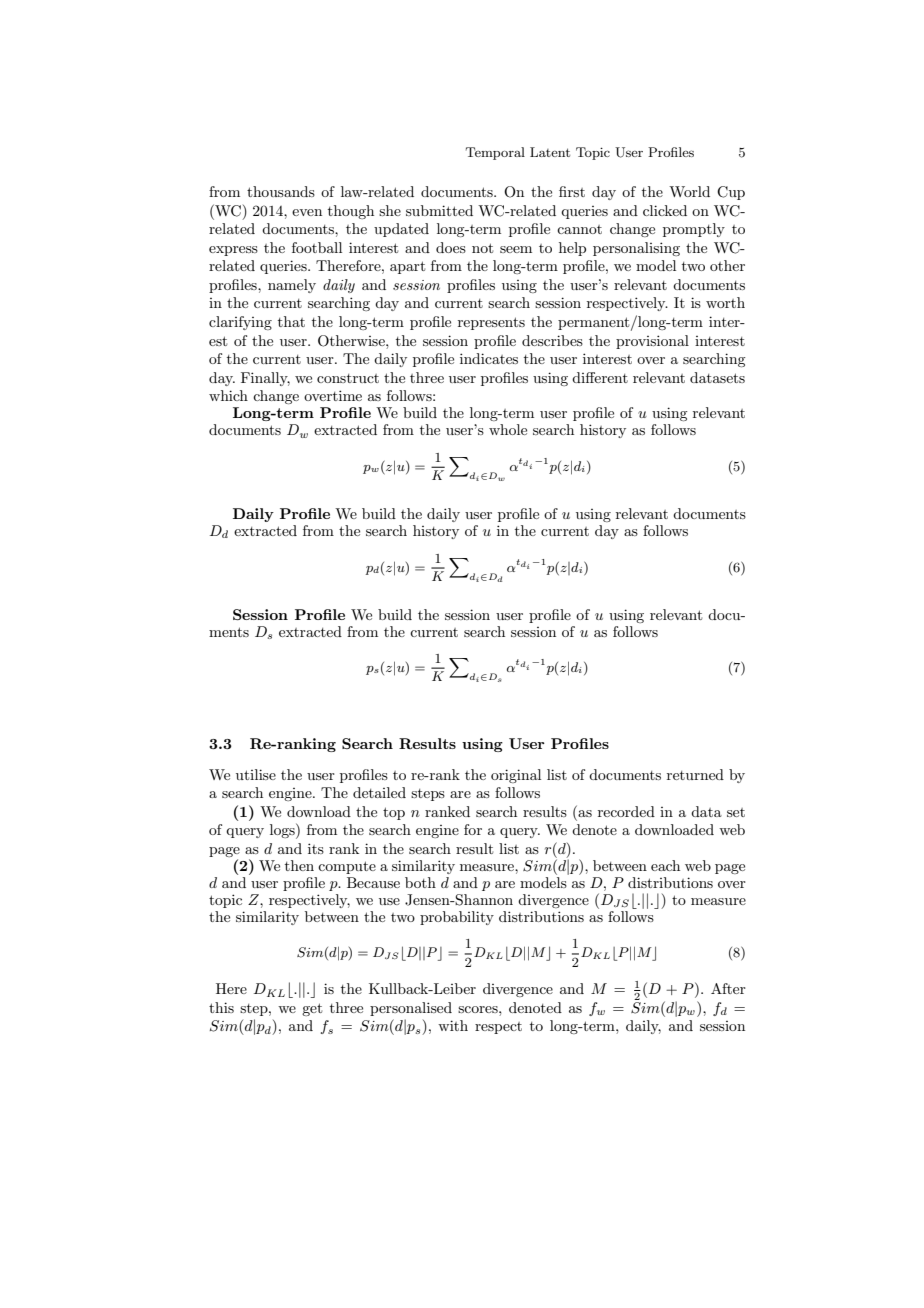  Describe the element at coordinates (256, 774) in the image. I see `utilise` at that location.
